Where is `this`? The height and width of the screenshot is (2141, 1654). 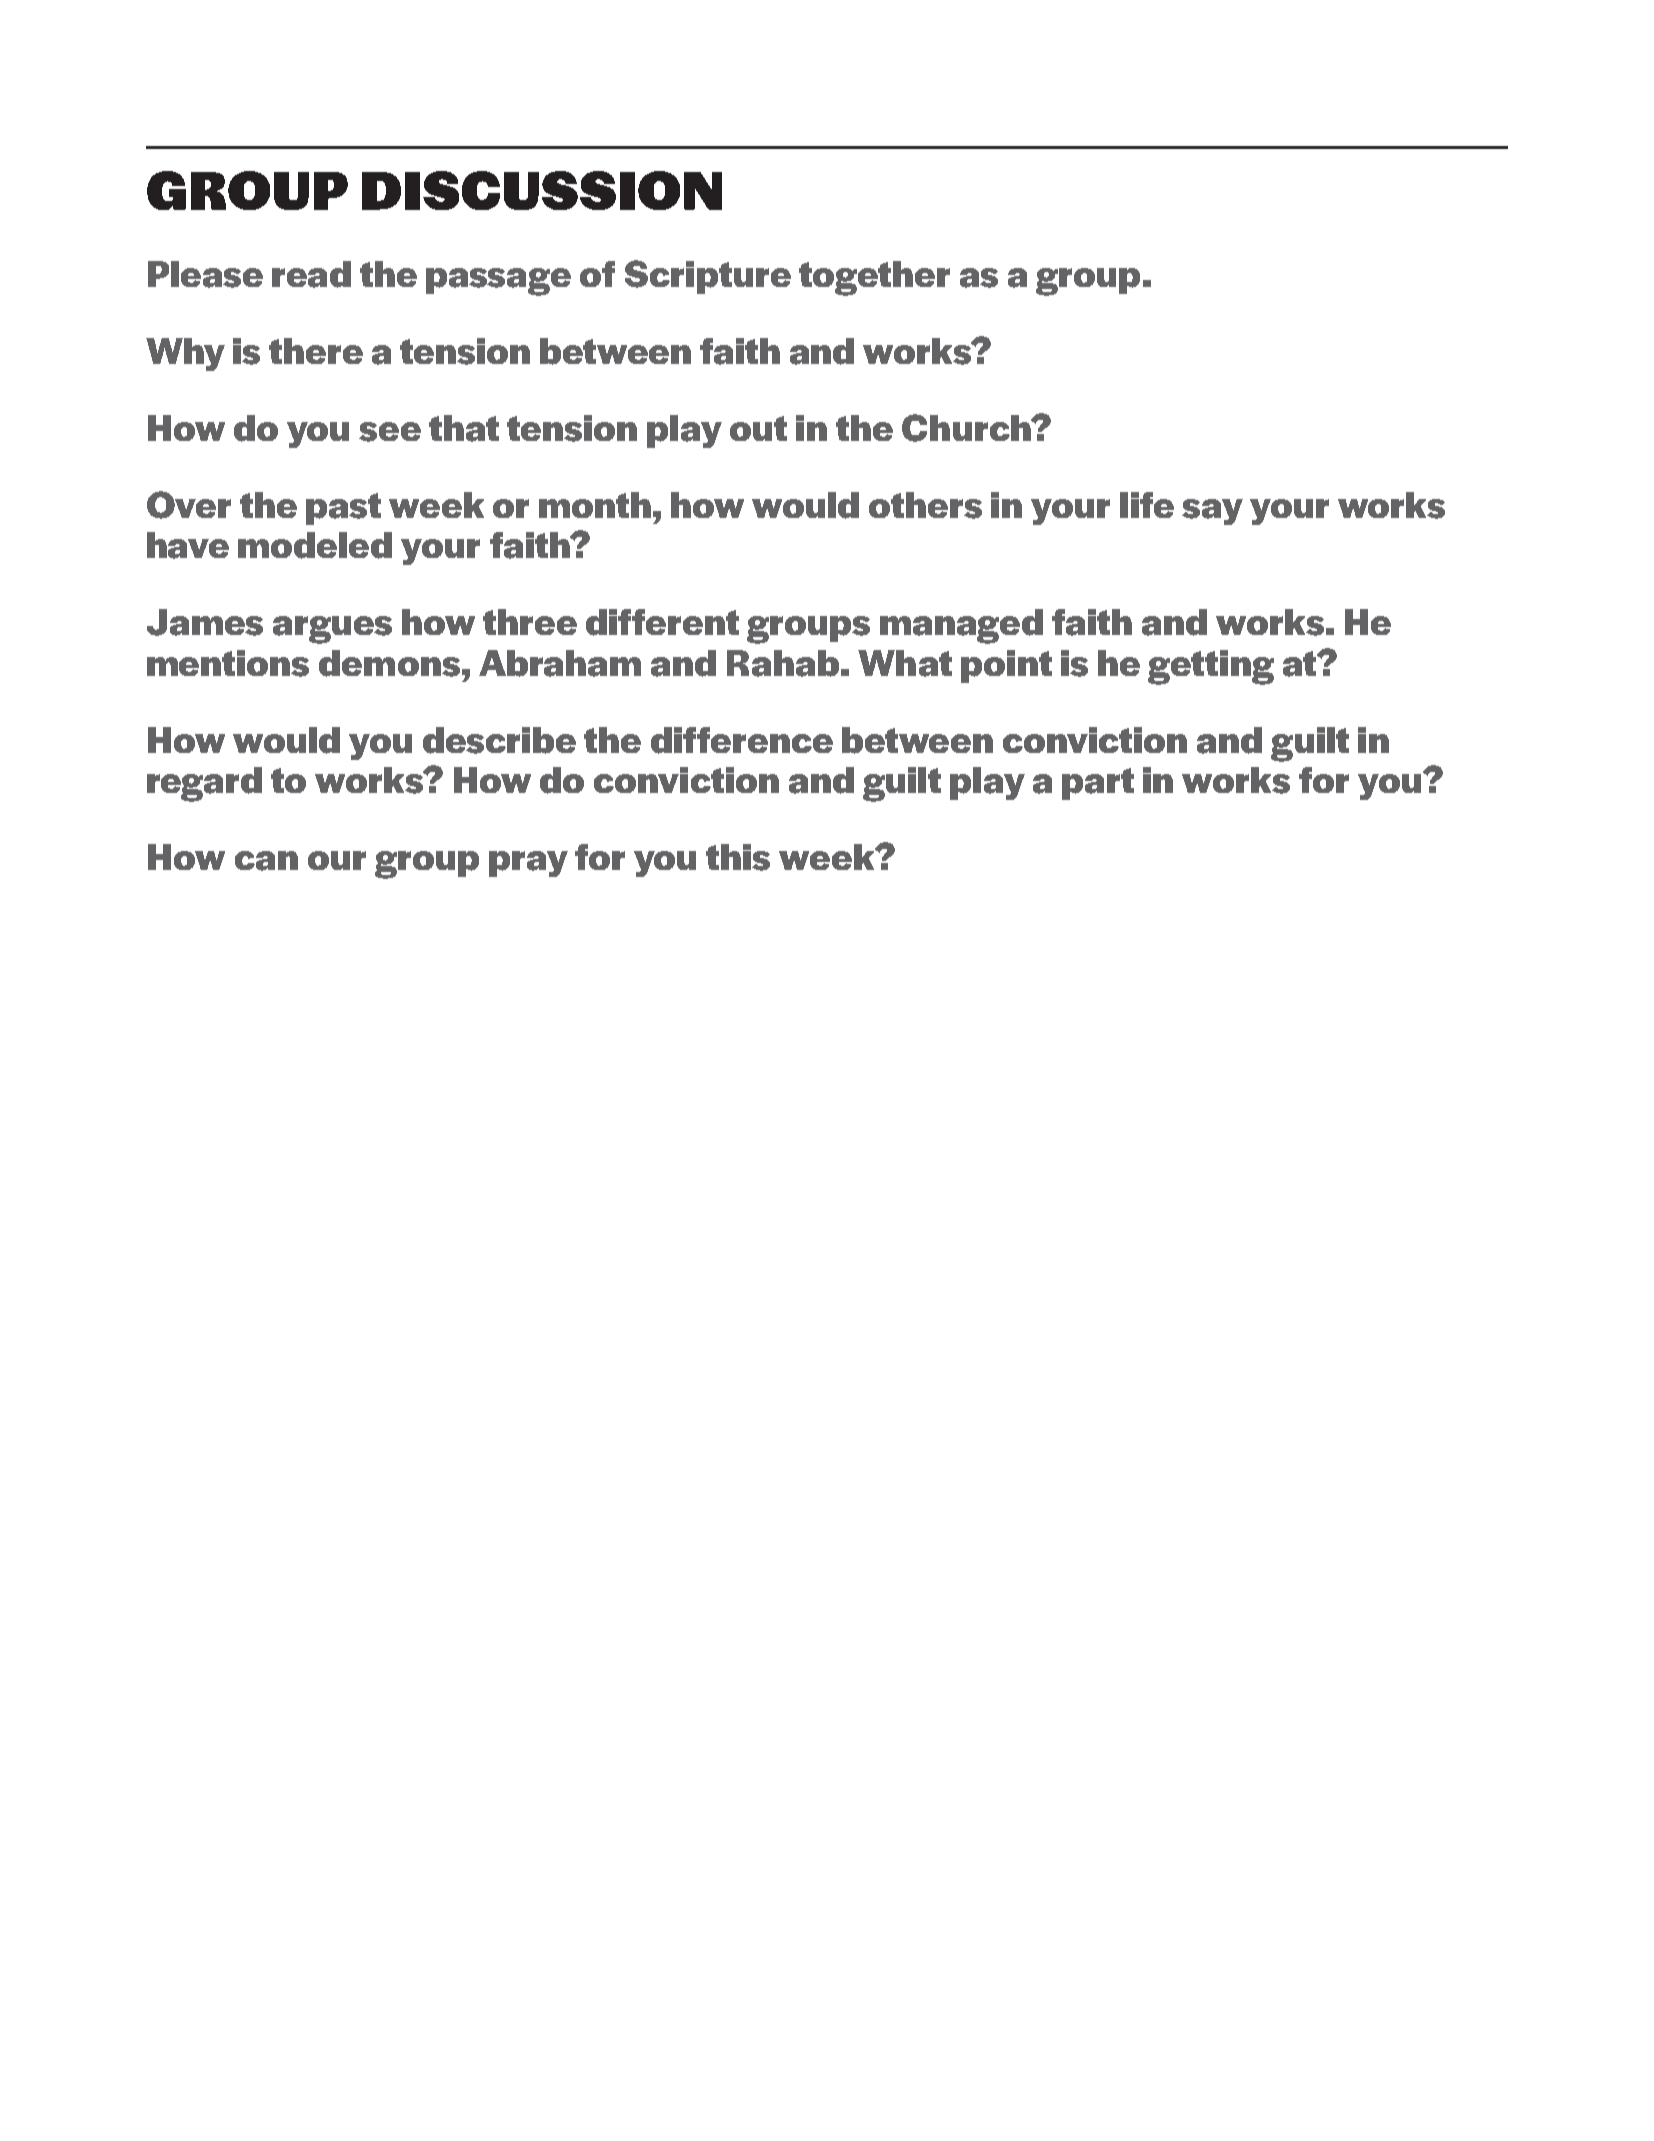
this is located at coordinates (738, 857).
